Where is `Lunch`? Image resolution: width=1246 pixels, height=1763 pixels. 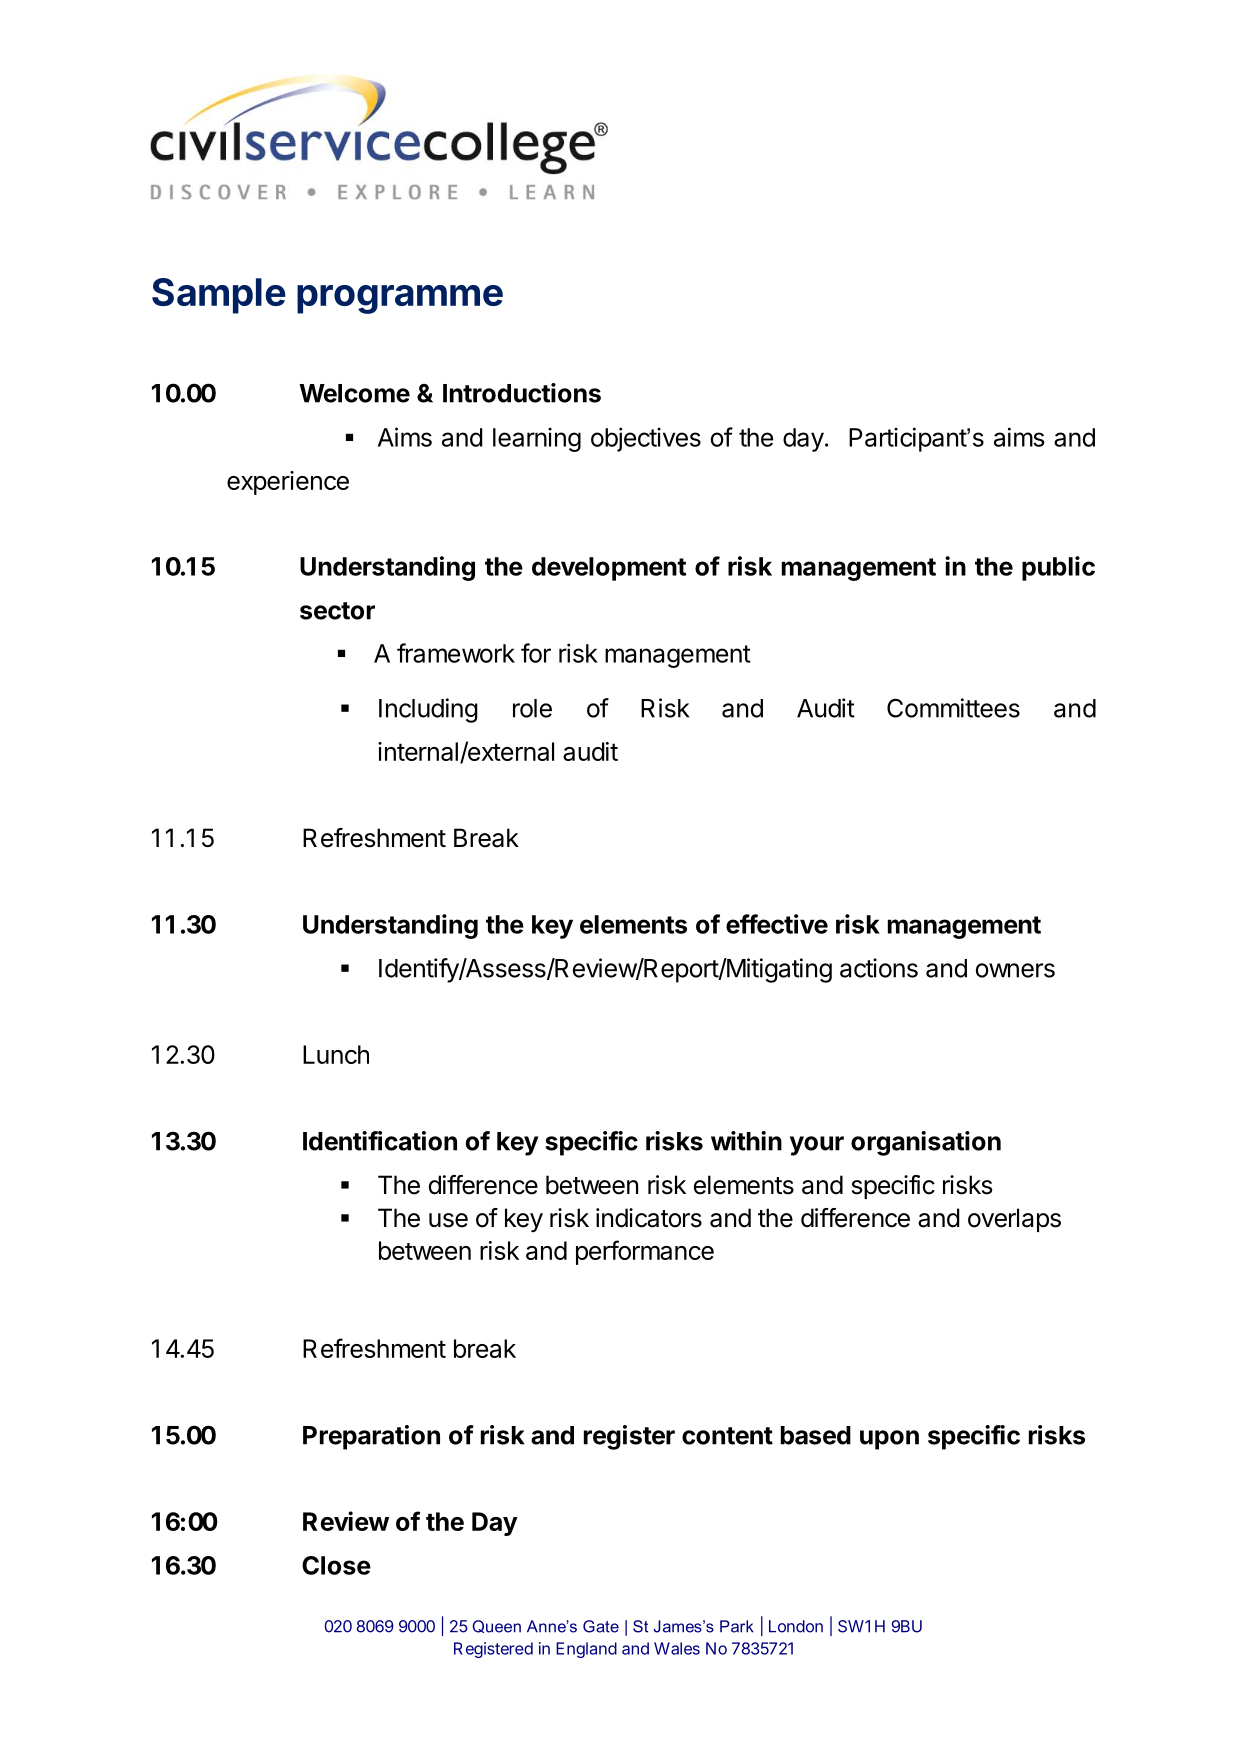
Lunch is located at coordinates (336, 1054).
